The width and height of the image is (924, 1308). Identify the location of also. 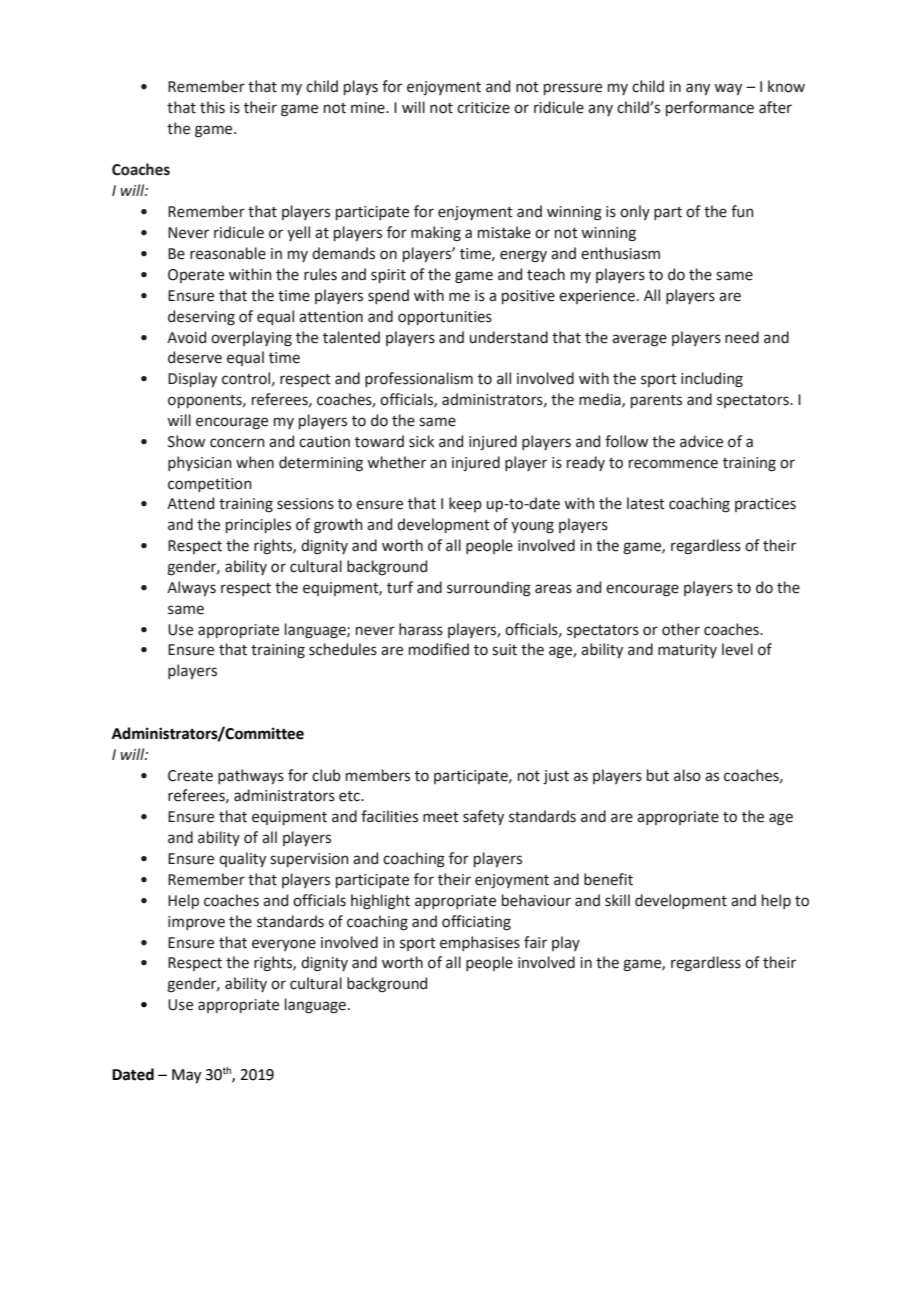
(687, 775).
